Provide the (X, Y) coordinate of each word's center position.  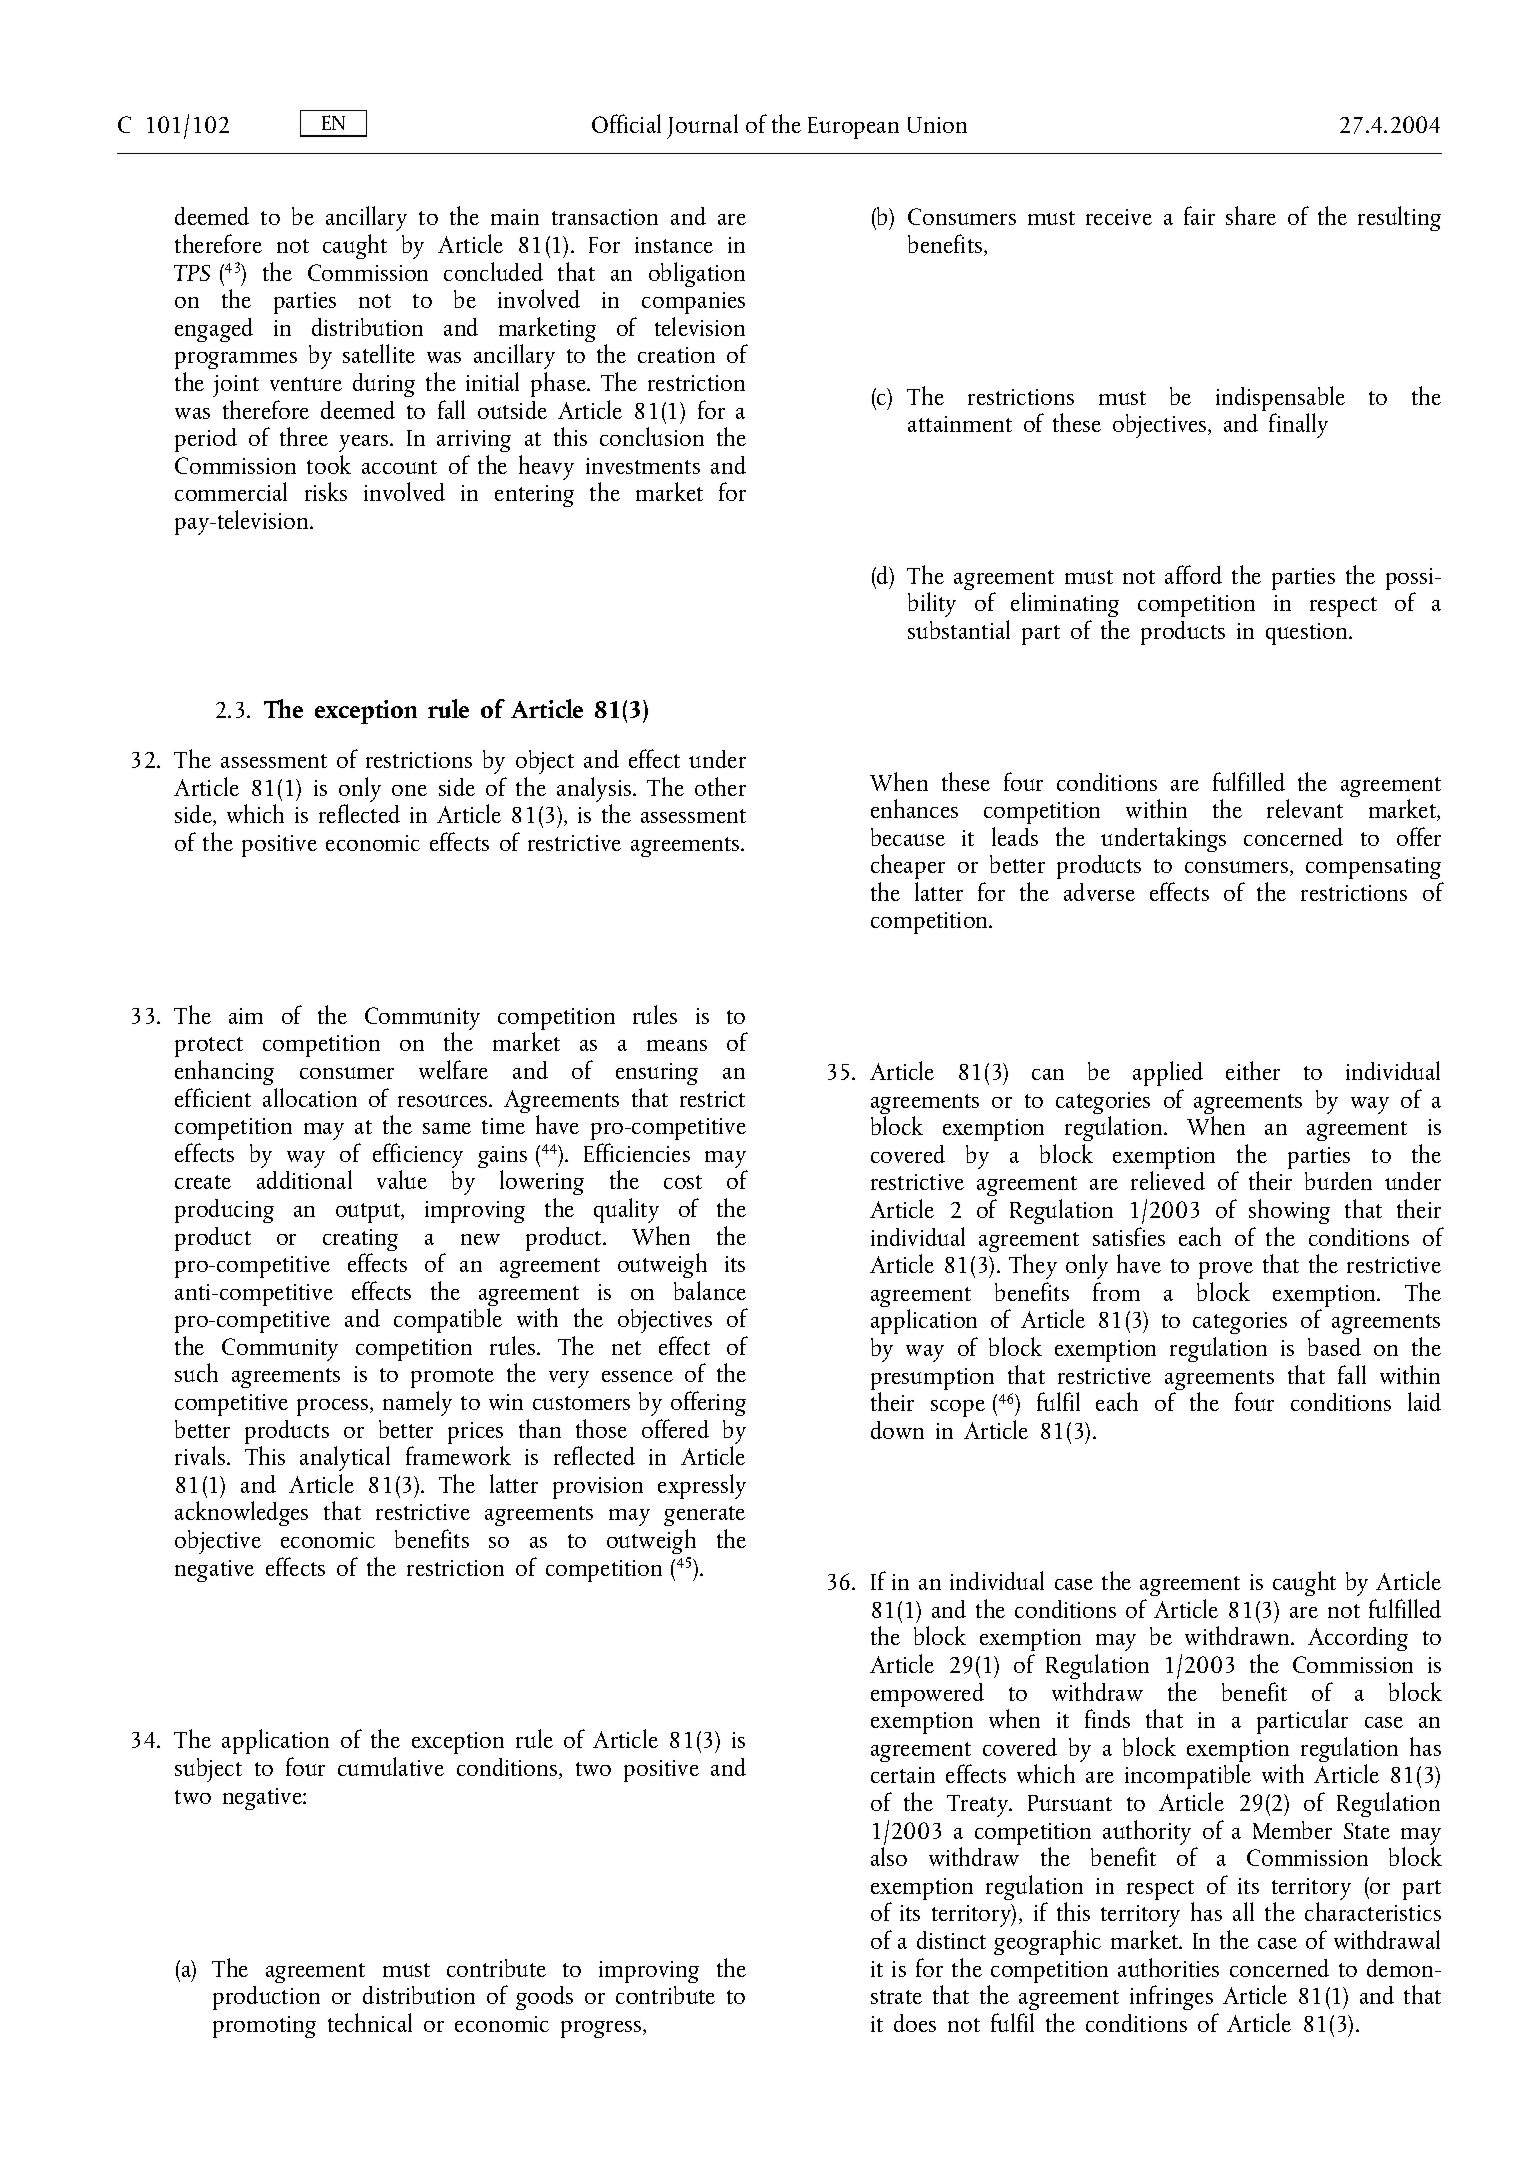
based (1334, 1347)
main (515, 217)
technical (370, 2022)
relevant (1305, 808)
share (1251, 215)
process (334, 1407)
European (853, 128)
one (409, 790)
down (897, 1430)
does (915, 2023)
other (720, 786)
